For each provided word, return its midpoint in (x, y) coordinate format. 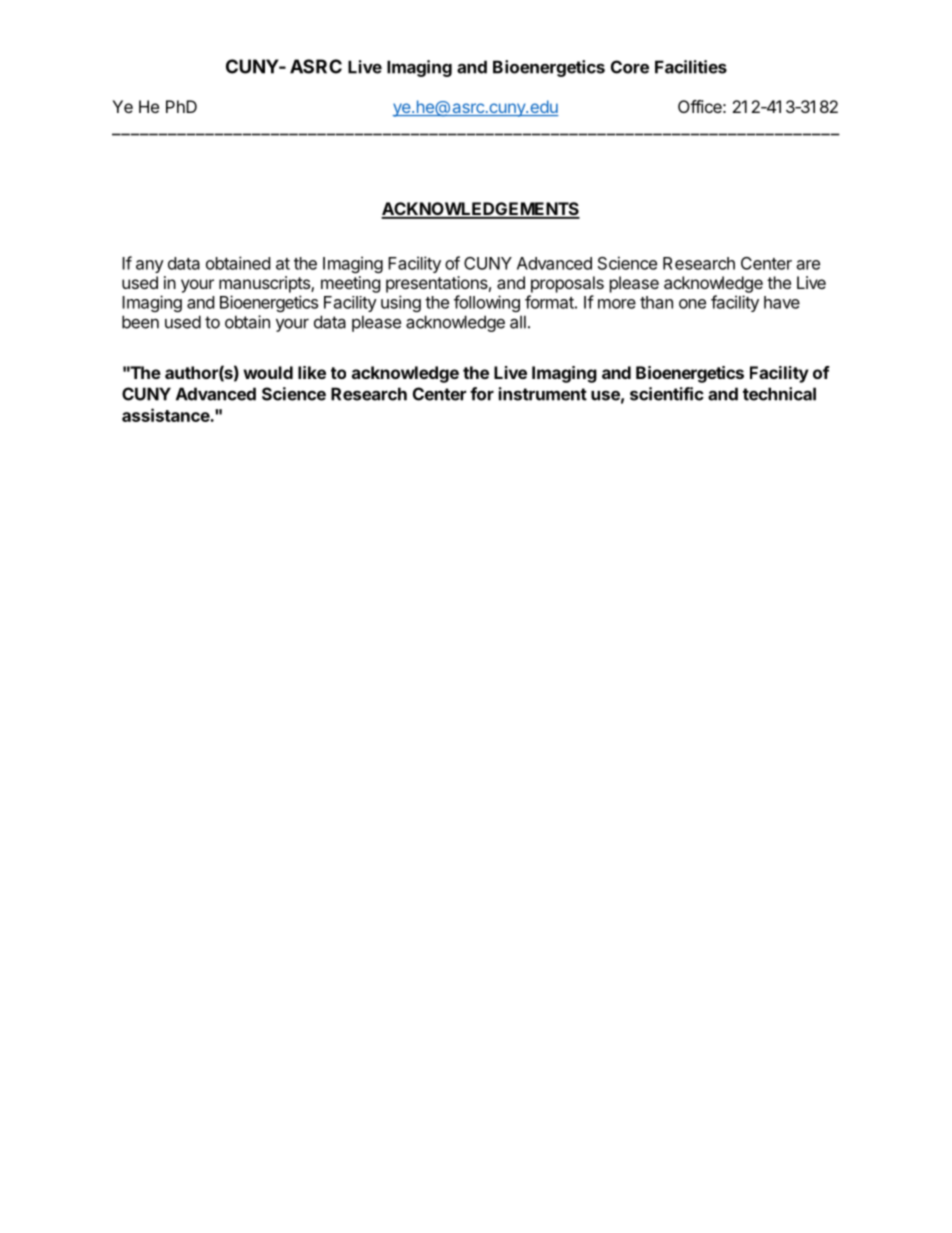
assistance (166, 415)
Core (630, 67)
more (617, 304)
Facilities (691, 67)
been (140, 322)
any (150, 266)
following (487, 303)
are (808, 265)
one (692, 304)
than (656, 302)
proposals (567, 284)
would (268, 372)
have (782, 302)
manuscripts (265, 284)
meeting (351, 284)
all (518, 322)
